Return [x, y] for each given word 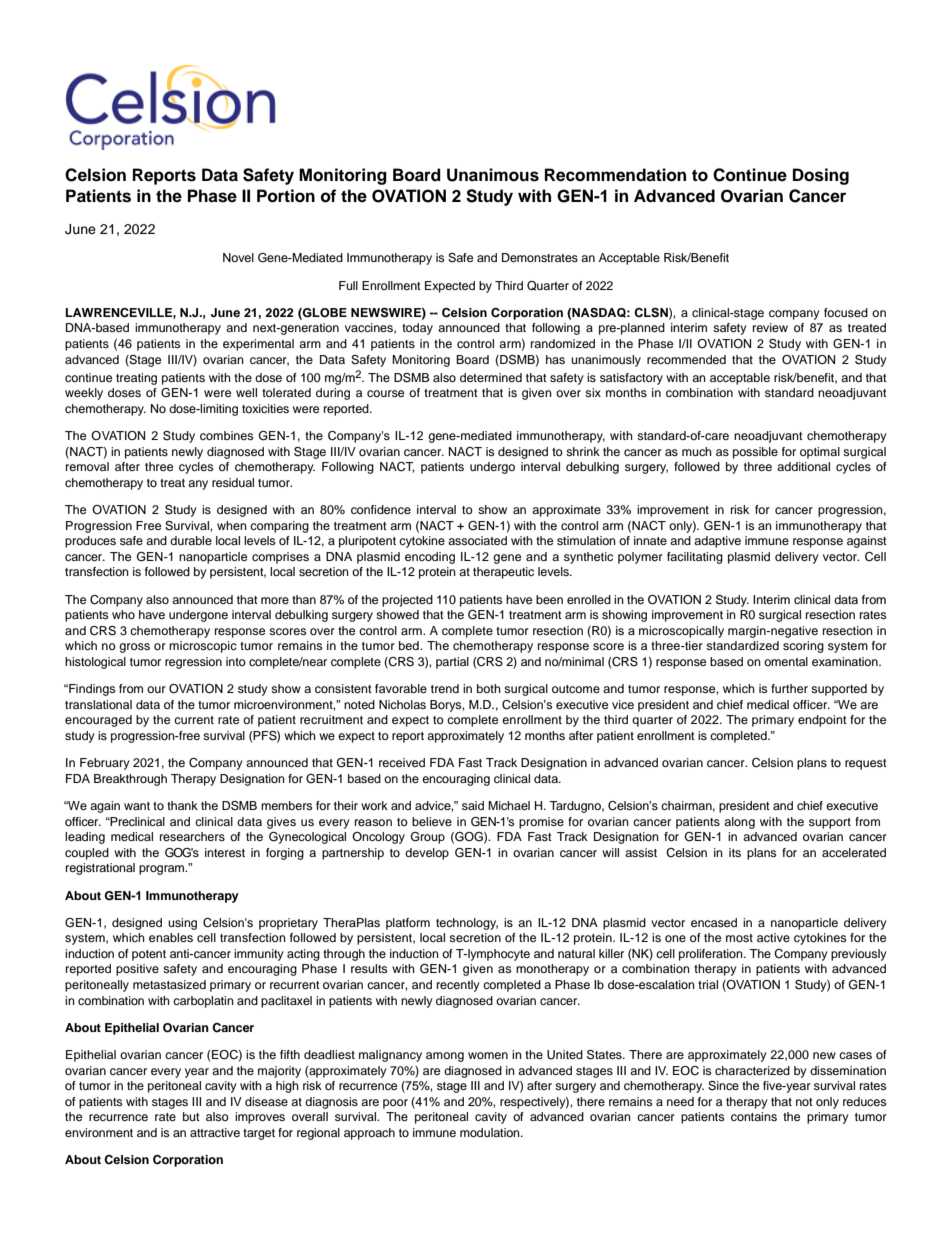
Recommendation [615, 175]
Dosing [821, 176]
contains [754, 1116]
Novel [238, 257]
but [191, 1116]
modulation [491, 1132]
